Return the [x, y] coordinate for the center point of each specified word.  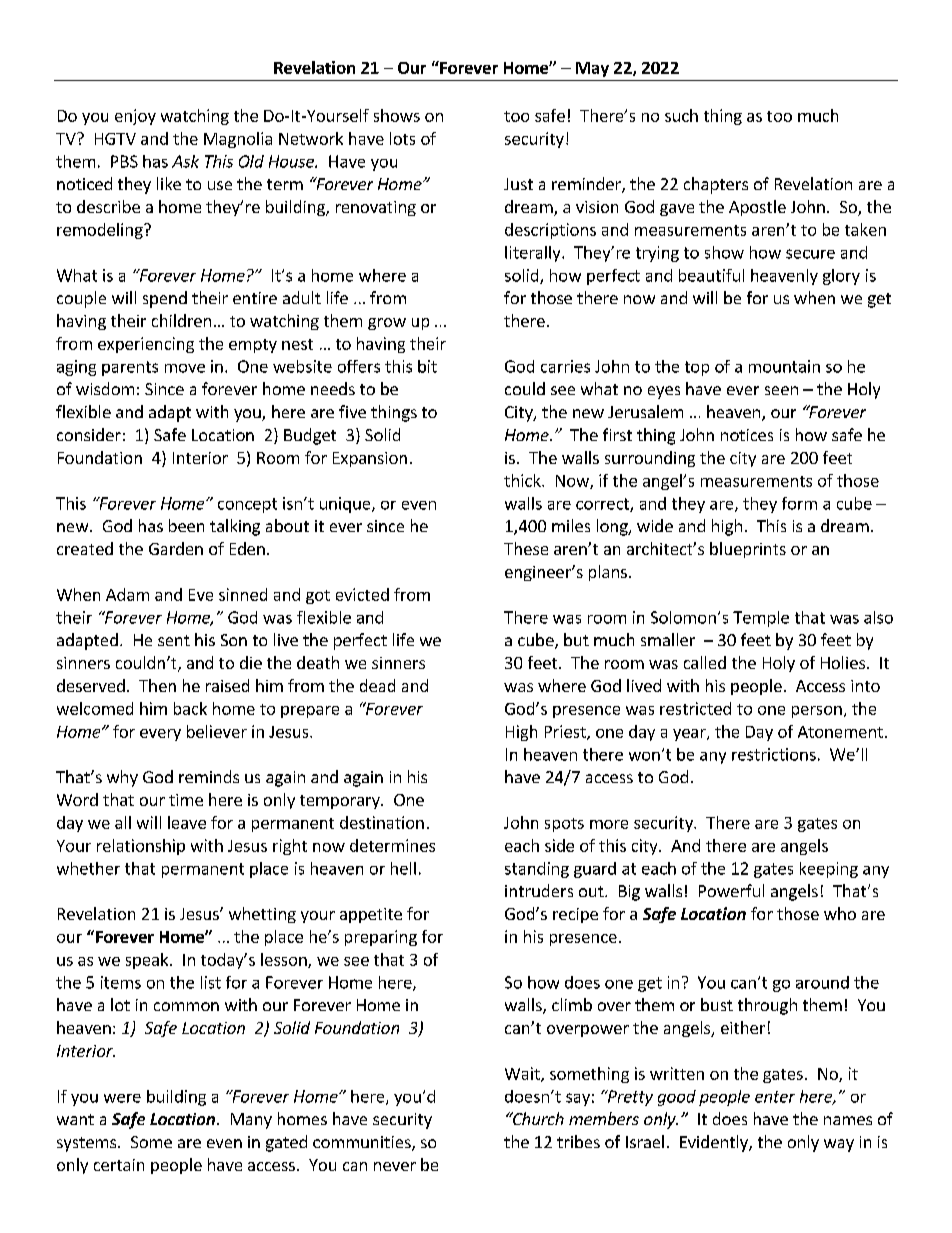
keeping [829, 870]
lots [402, 138]
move [185, 368]
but [576, 639]
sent [174, 640]
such [681, 115]
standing [537, 870]
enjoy [135, 117]
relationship [141, 847]
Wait [523, 1074]
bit [427, 366]
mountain [784, 366]
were [122, 1098]
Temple [761, 619]
